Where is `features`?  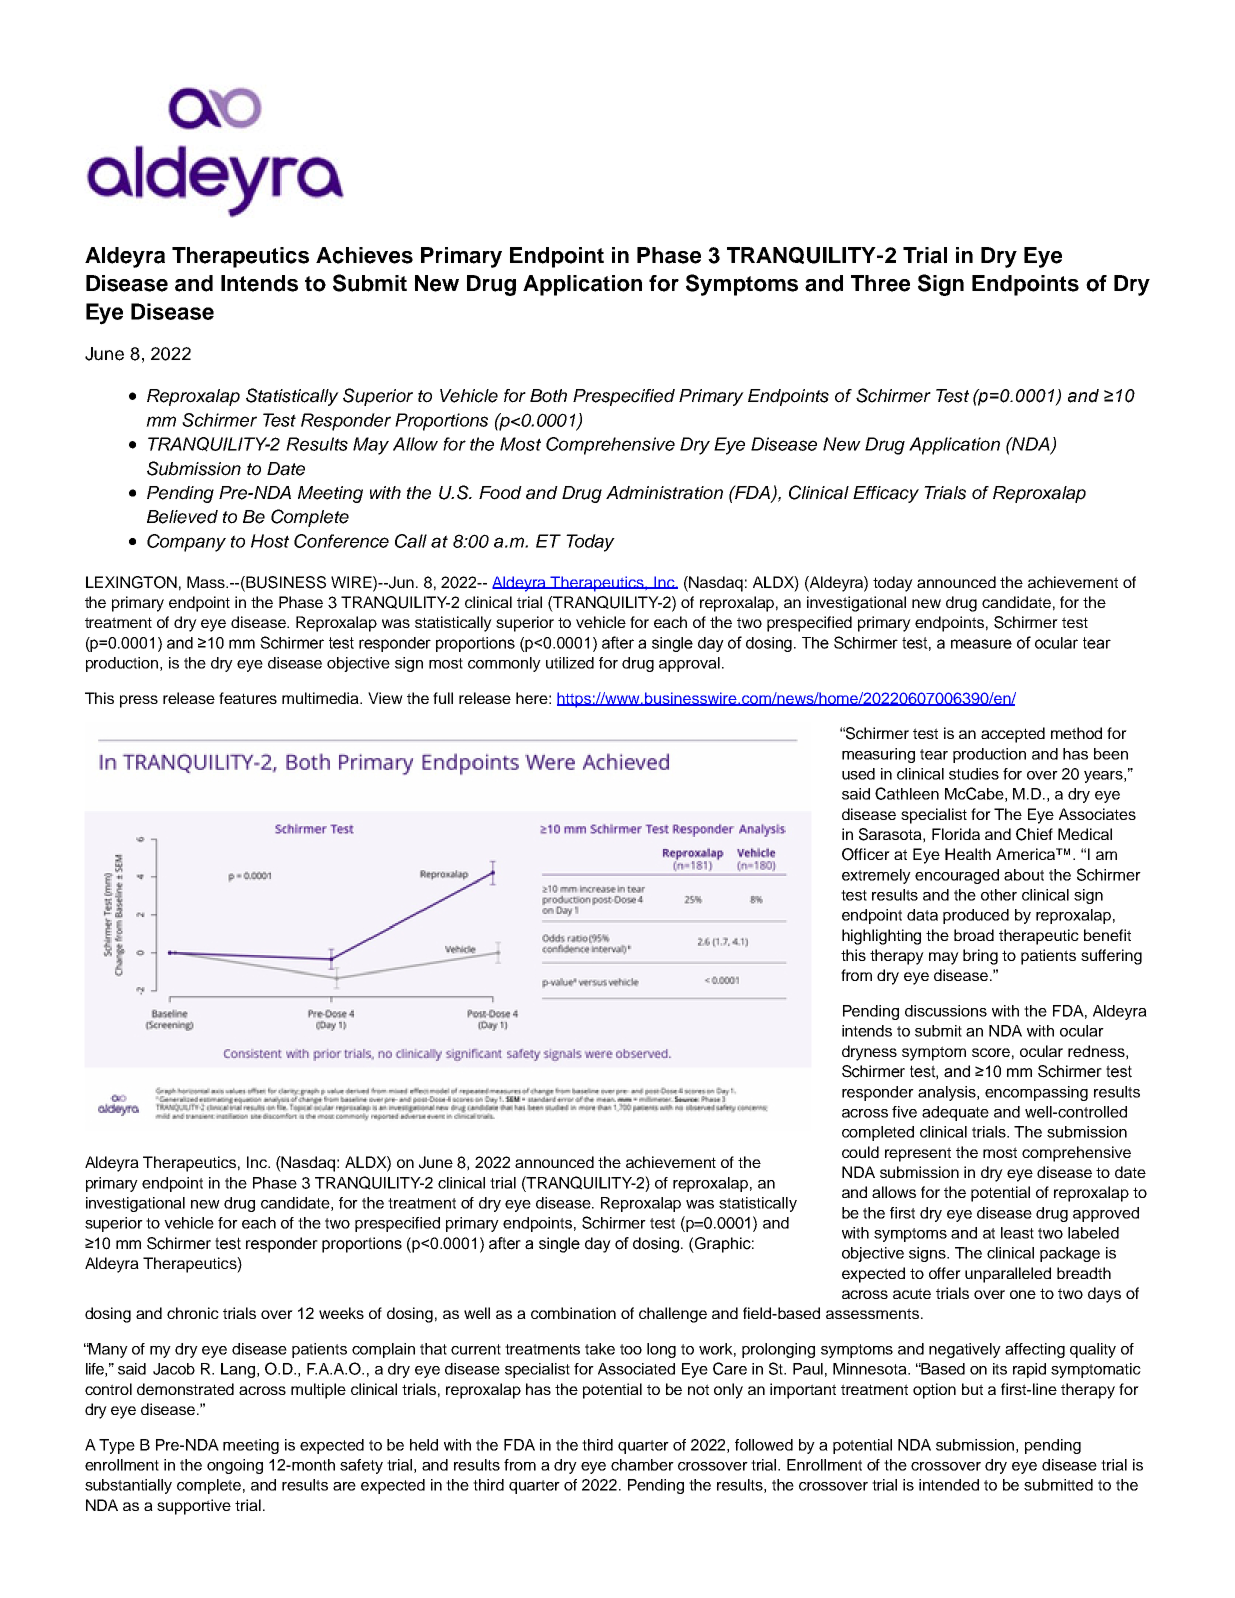 features is located at coordinates (248, 698).
